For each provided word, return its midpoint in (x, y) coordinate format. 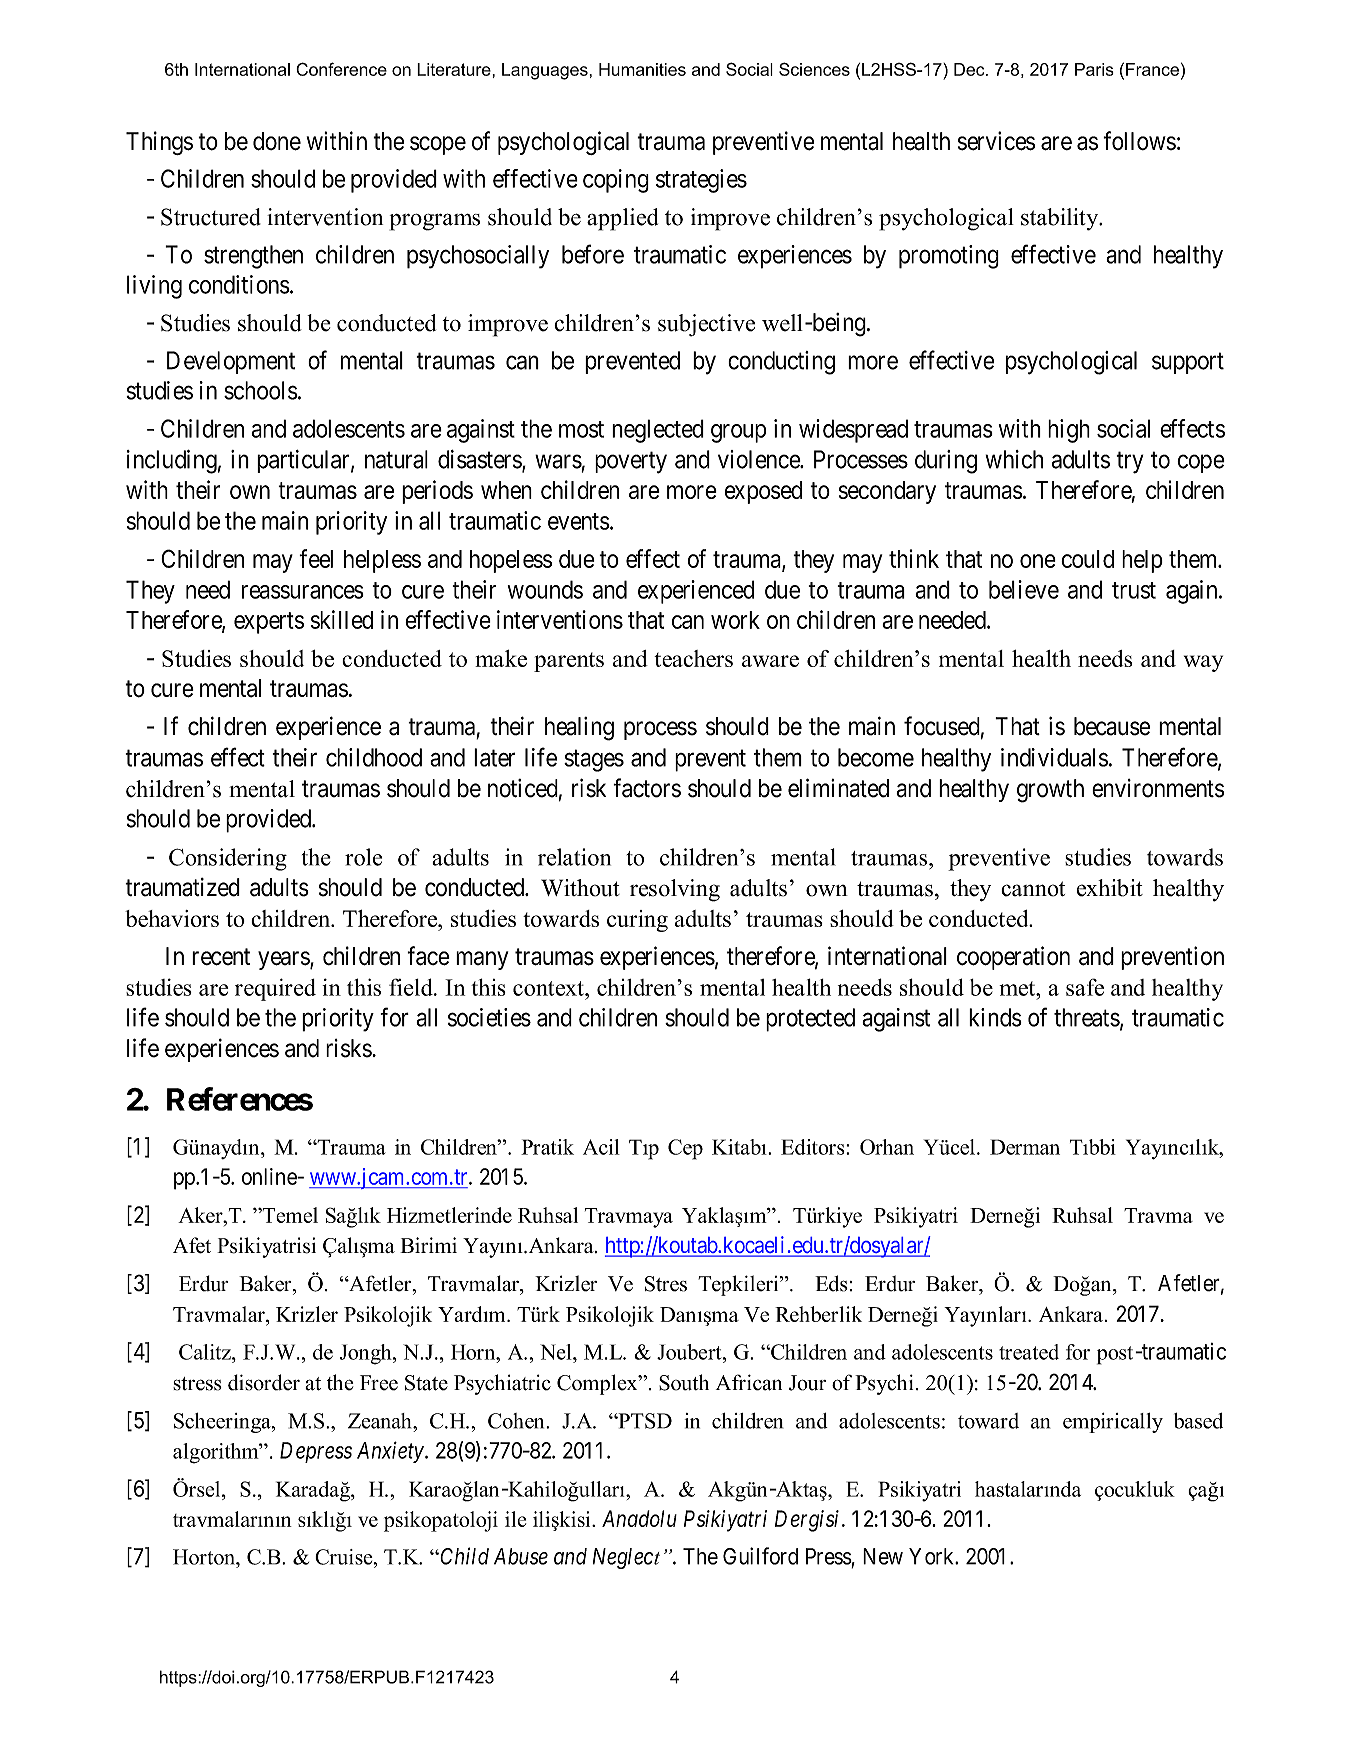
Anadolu (639, 1518)
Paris (1094, 69)
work (735, 620)
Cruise (345, 1557)
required (275, 989)
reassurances (303, 592)
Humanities (642, 69)
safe (1085, 987)
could (1087, 559)
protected (810, 1020)
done (277, 141)
